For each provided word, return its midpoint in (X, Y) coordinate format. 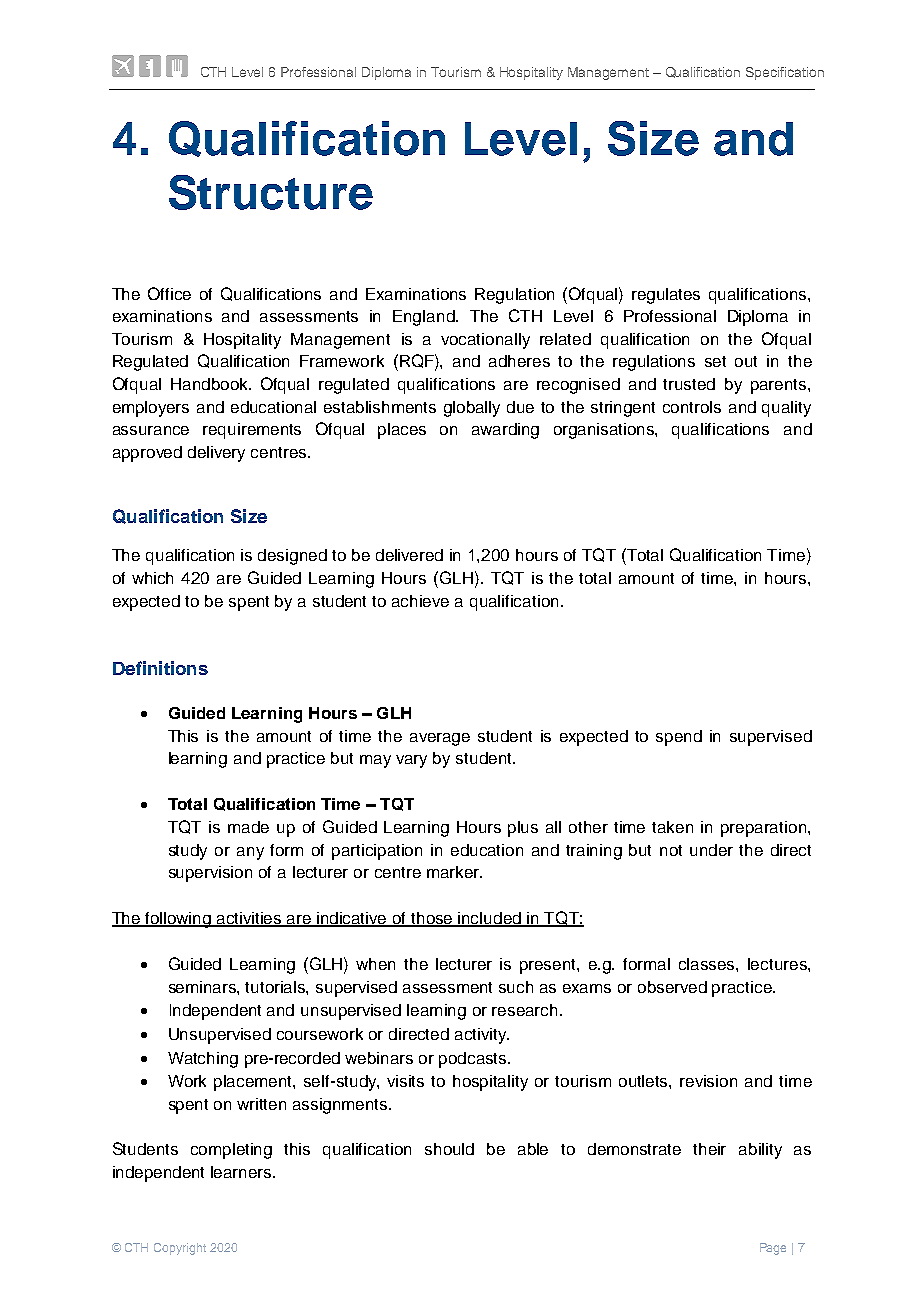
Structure (271, 192)
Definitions (160, 668)
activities (249, 919)
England (425, 318)
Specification (785, 73)
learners (242, 1172)
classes (708, 964)
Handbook (210, 384)
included (490, 919)
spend (679, 738)
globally (472, 409)
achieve (420, 601)
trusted (689, 384)
